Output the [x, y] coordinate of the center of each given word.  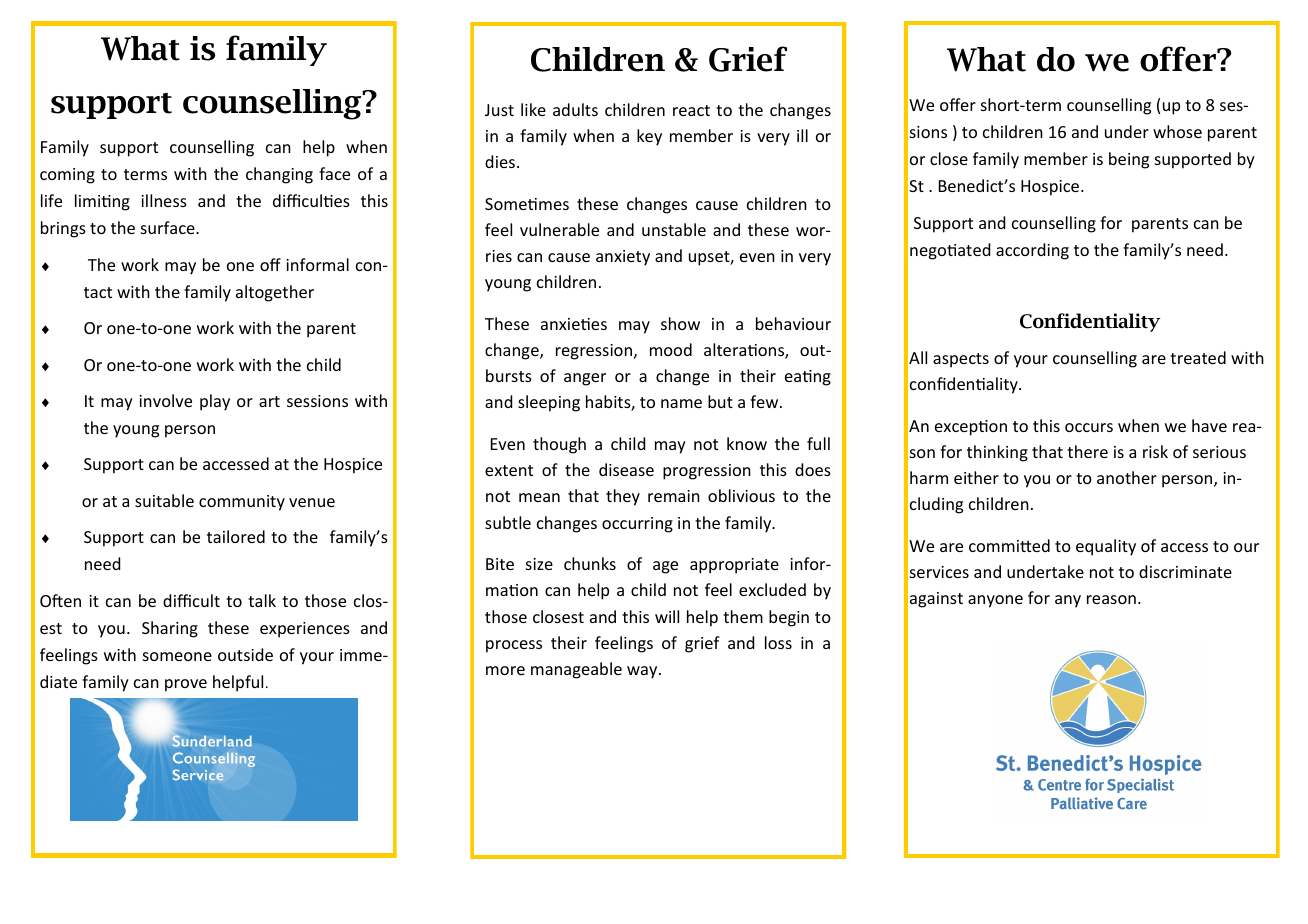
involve [165, 400]
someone [177, 656]
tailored [236, 536]
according [1032, 251]
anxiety [623, 258]
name [681, 403]
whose [1177, 131]
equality [1106, 547]
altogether [275, 293]
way [643, 672]
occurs [1089, 427]
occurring [637, 525]
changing [279, 175]
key [649, 137]
